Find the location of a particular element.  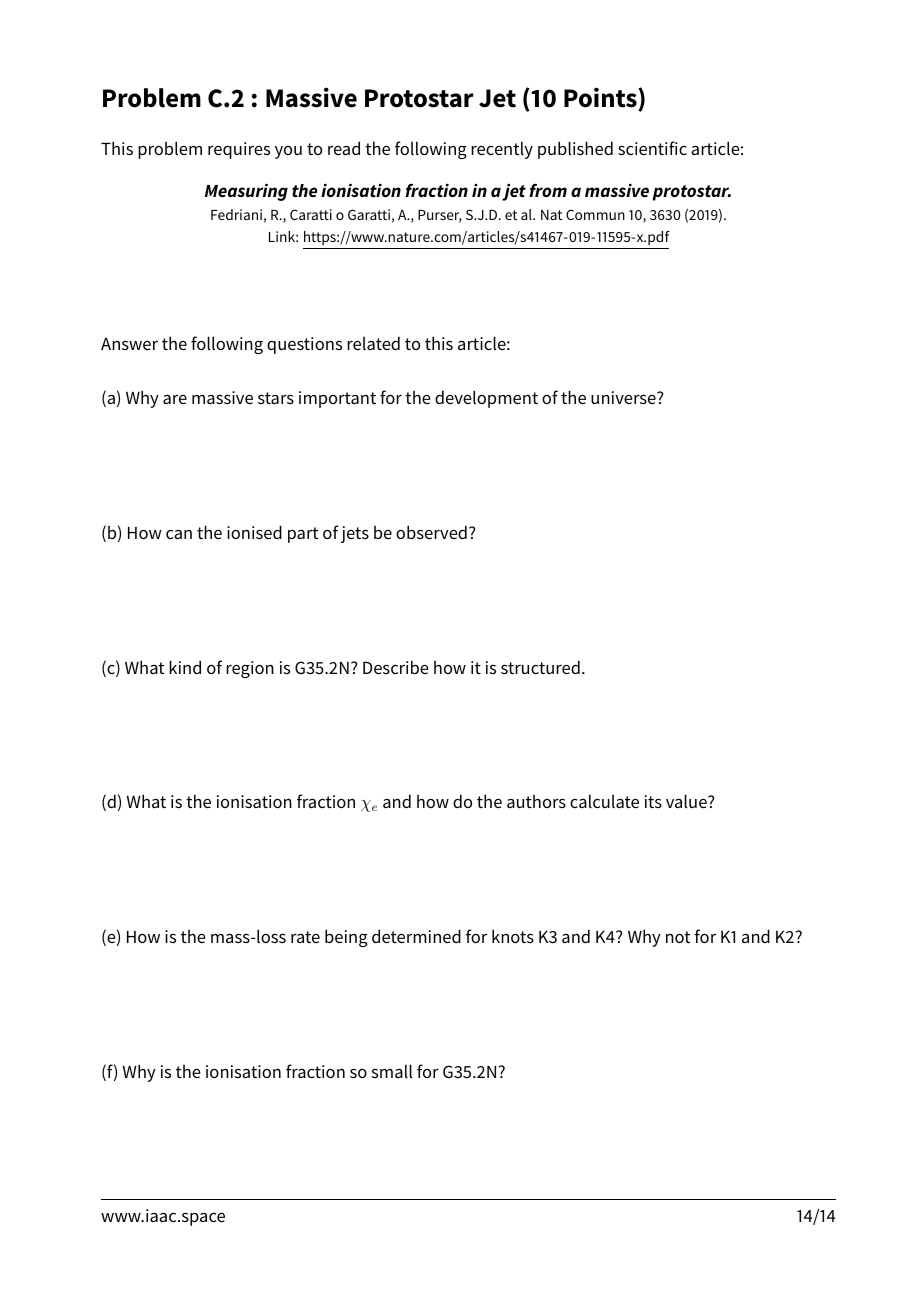

Points is located at coordinates (601, 99).
